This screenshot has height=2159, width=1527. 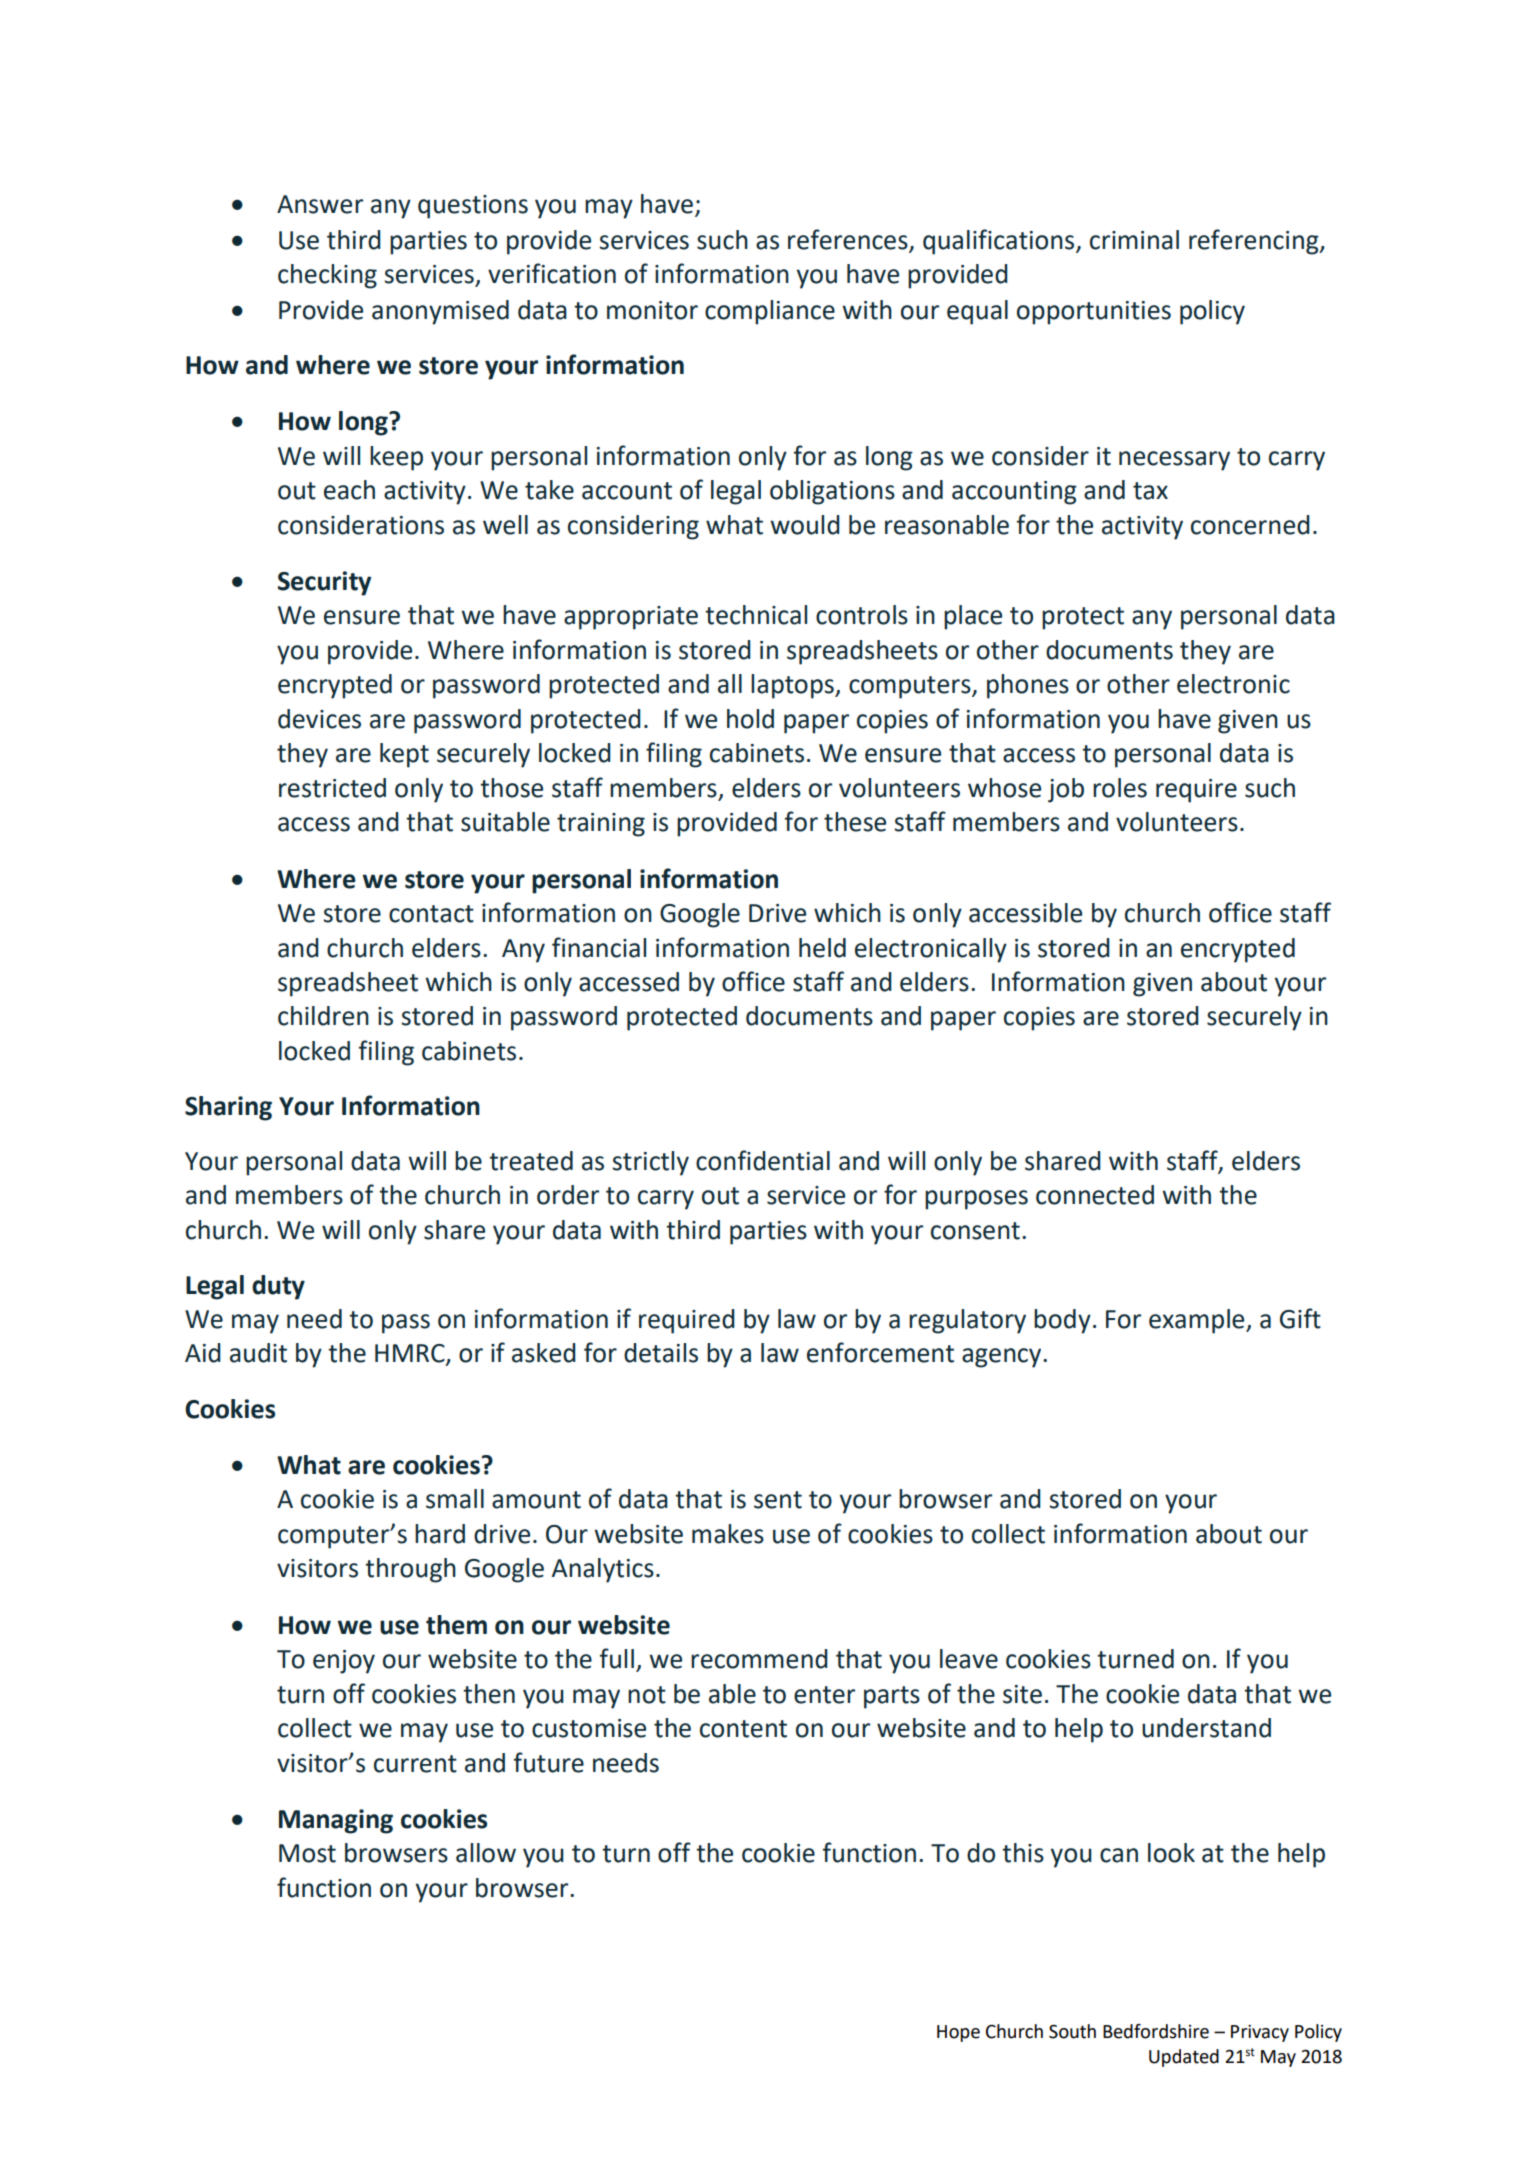 What do you see at coordinates (327, 276) in the screenshot?
I see `checking` at bounding box center [327, 276].
